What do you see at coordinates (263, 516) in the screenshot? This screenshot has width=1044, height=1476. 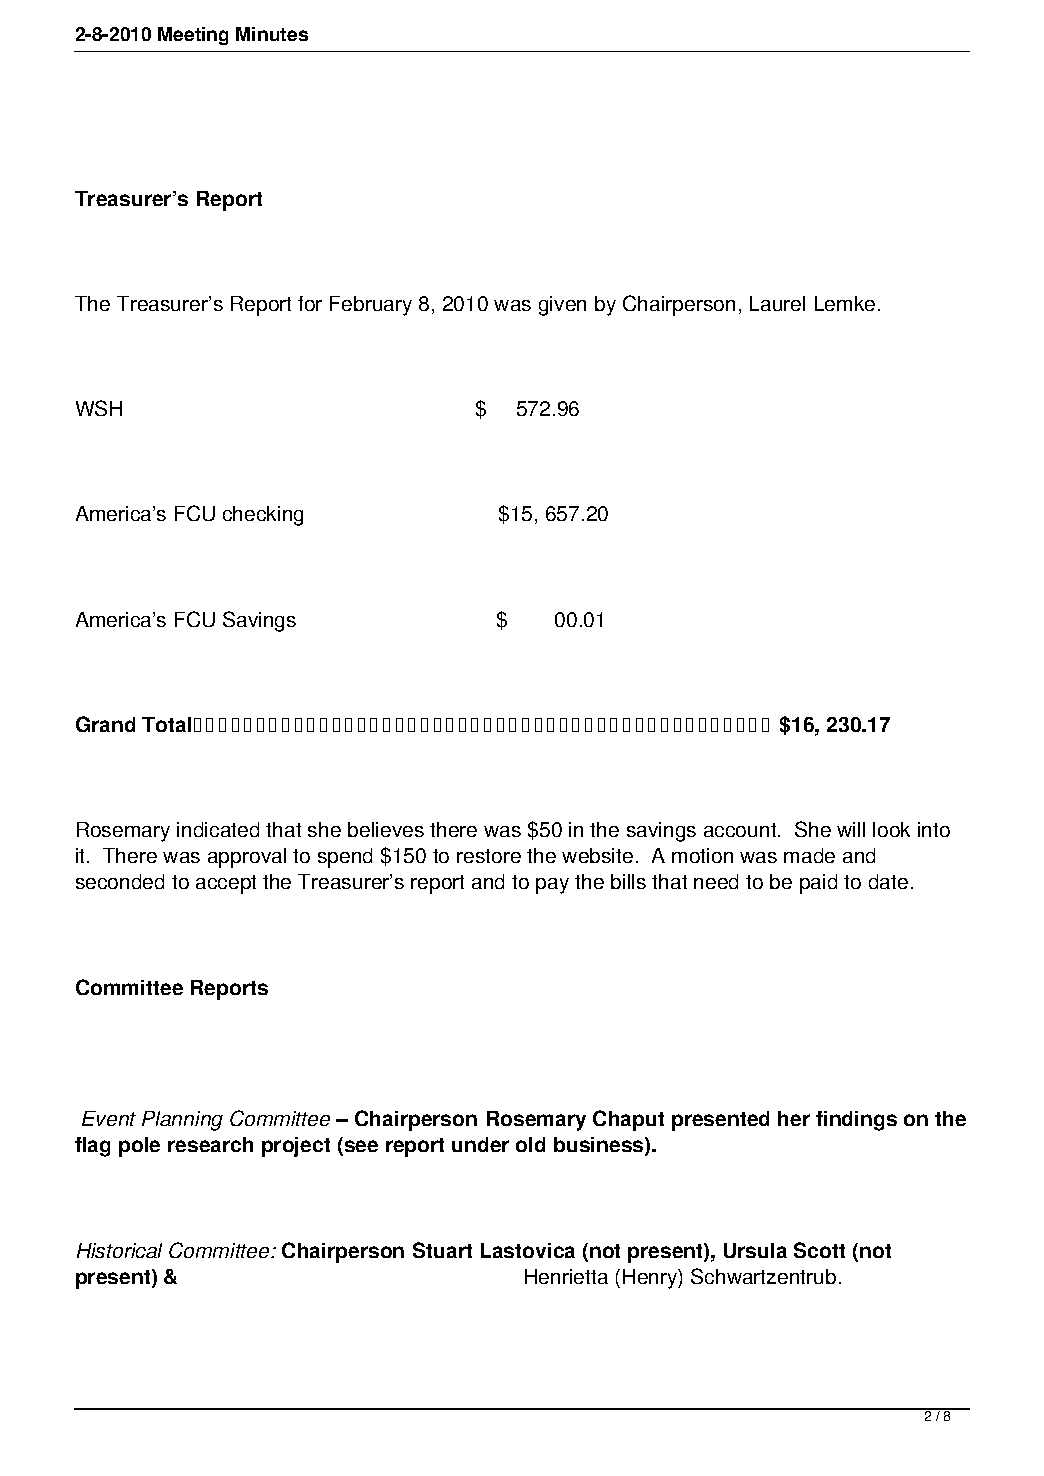 I see `checking` at bounding box center [263, 516].
